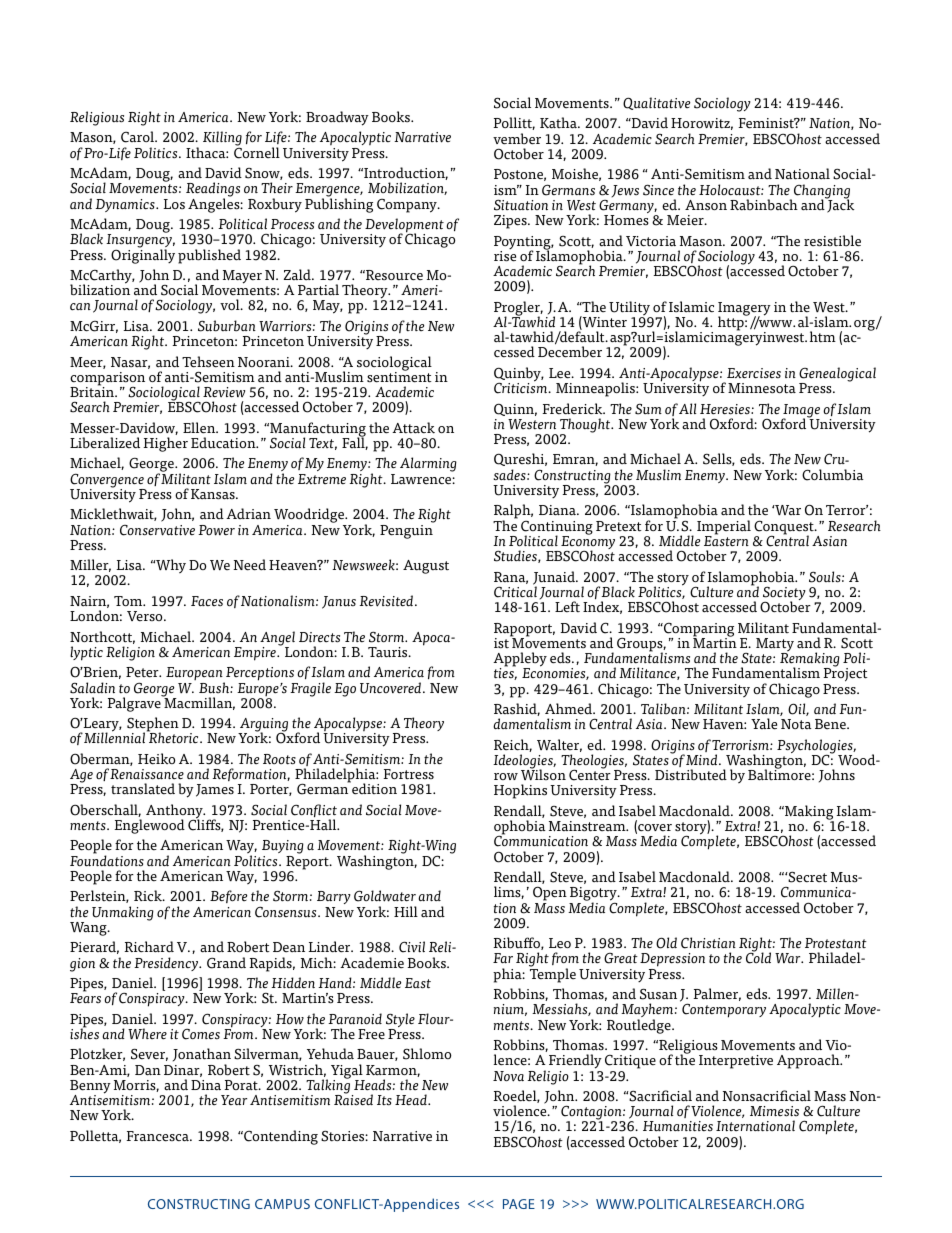 This image has width=952, height=1233. What do you see at coordinates (559, 123) in the image?
I see `Katha` at bounding box center [559, 123].
